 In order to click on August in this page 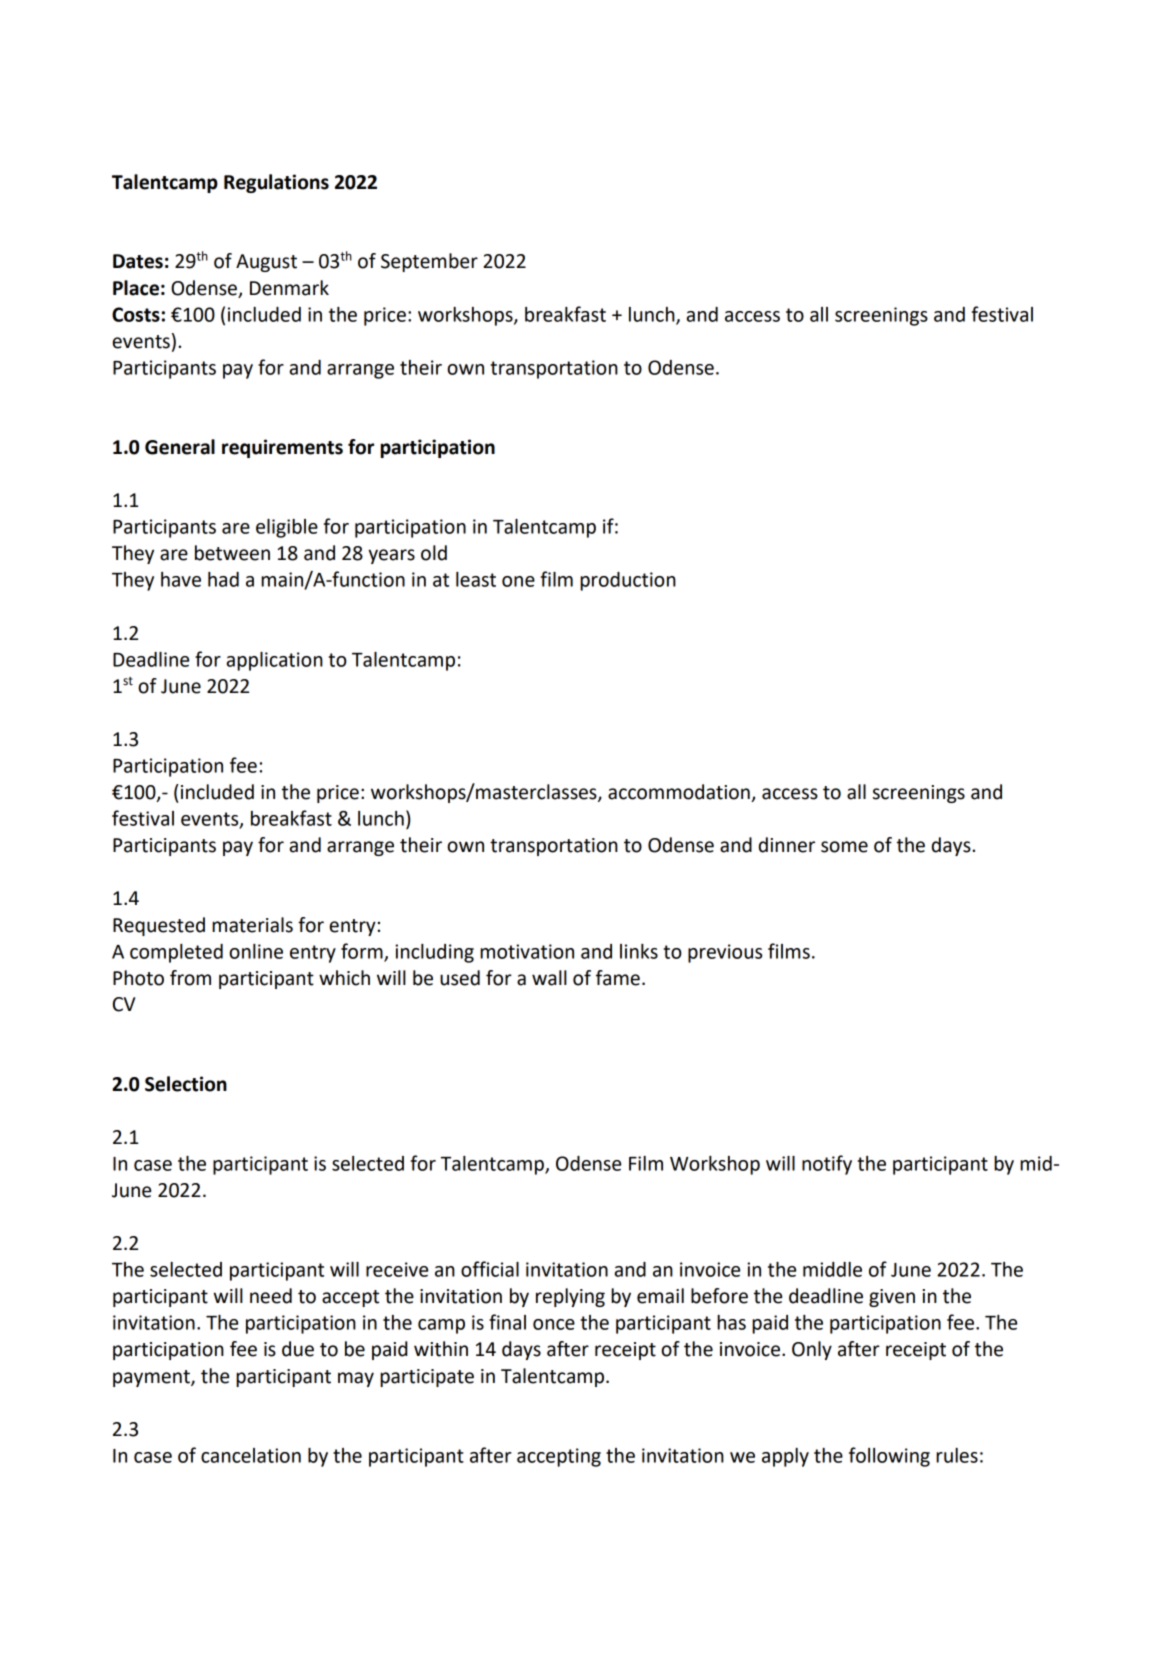, I will do `click(266, 263)`.
